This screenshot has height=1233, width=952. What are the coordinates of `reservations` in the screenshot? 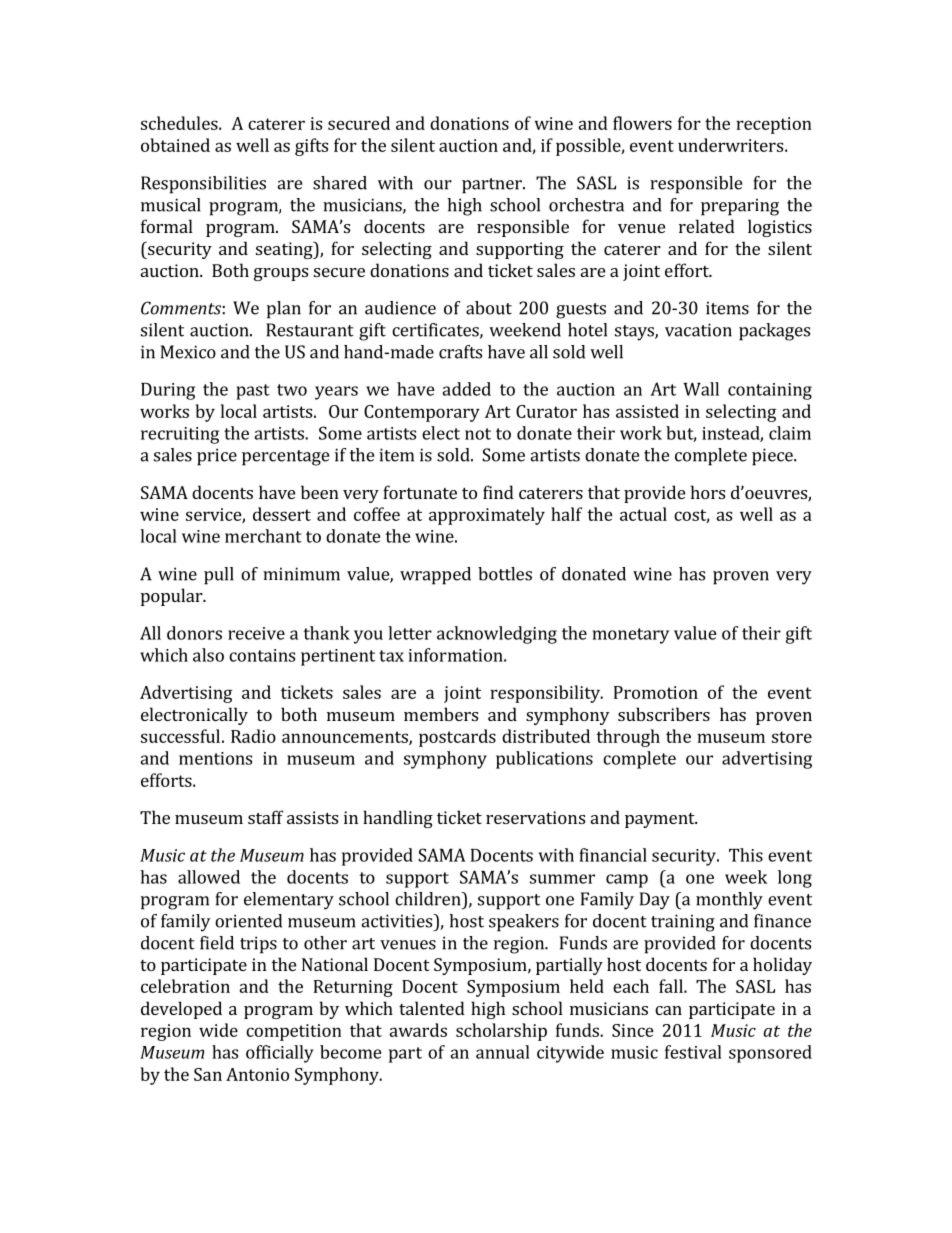 It's located at (535, 817).
